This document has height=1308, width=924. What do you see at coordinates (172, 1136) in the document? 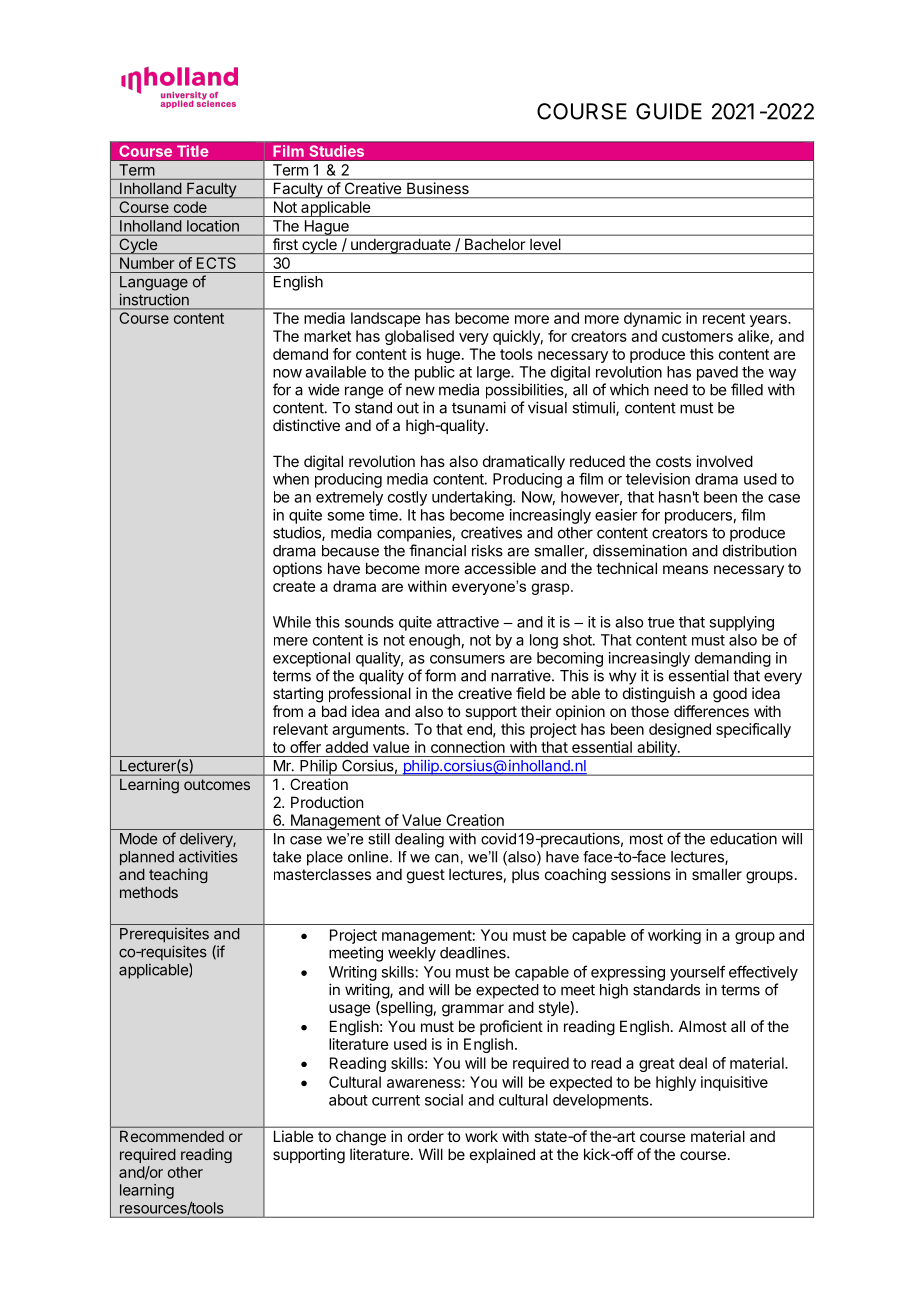
I see `Recommended` at bounding box center [172, 1136].
